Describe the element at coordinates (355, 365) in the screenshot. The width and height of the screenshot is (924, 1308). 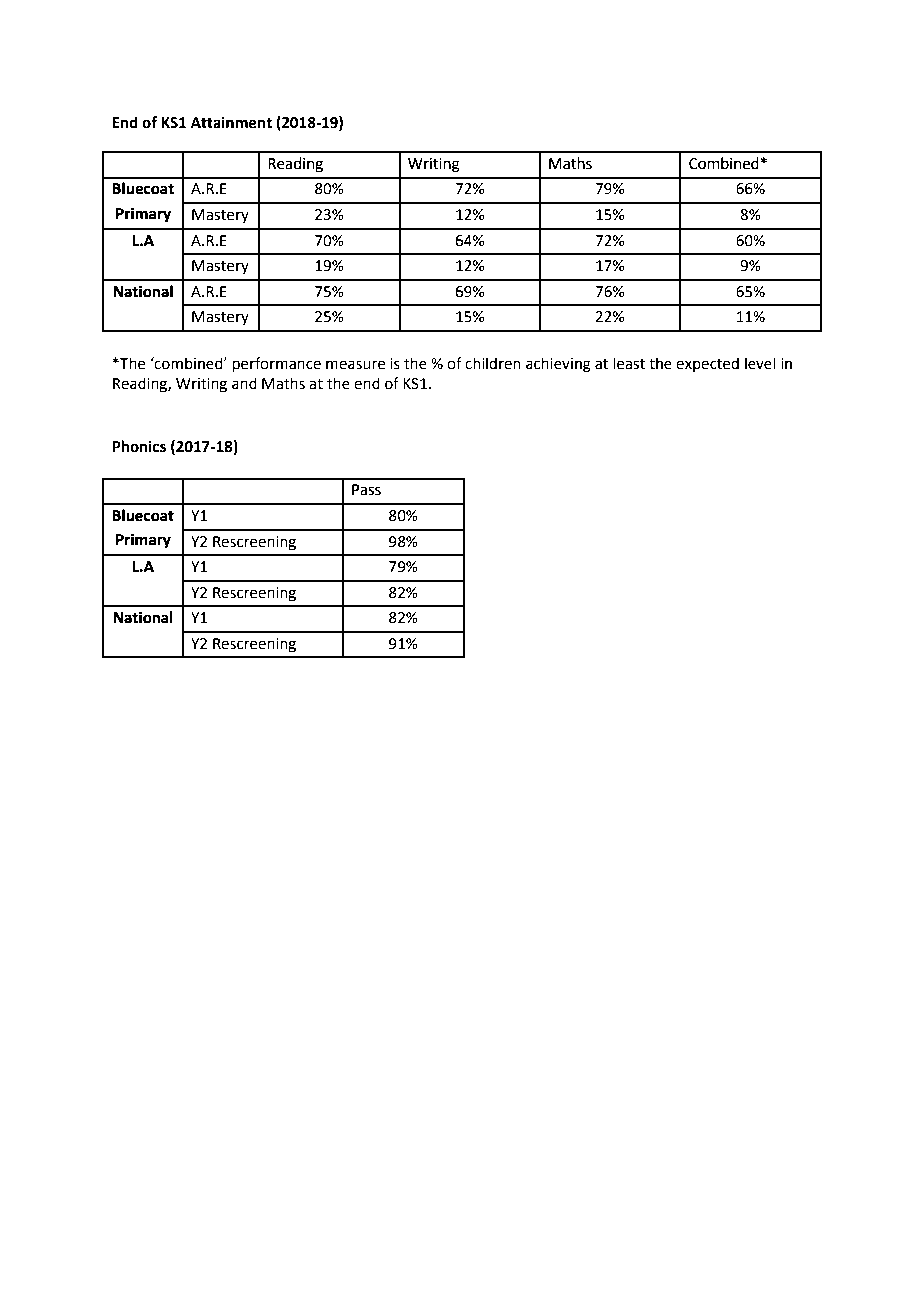
I see `measure` at that location.
